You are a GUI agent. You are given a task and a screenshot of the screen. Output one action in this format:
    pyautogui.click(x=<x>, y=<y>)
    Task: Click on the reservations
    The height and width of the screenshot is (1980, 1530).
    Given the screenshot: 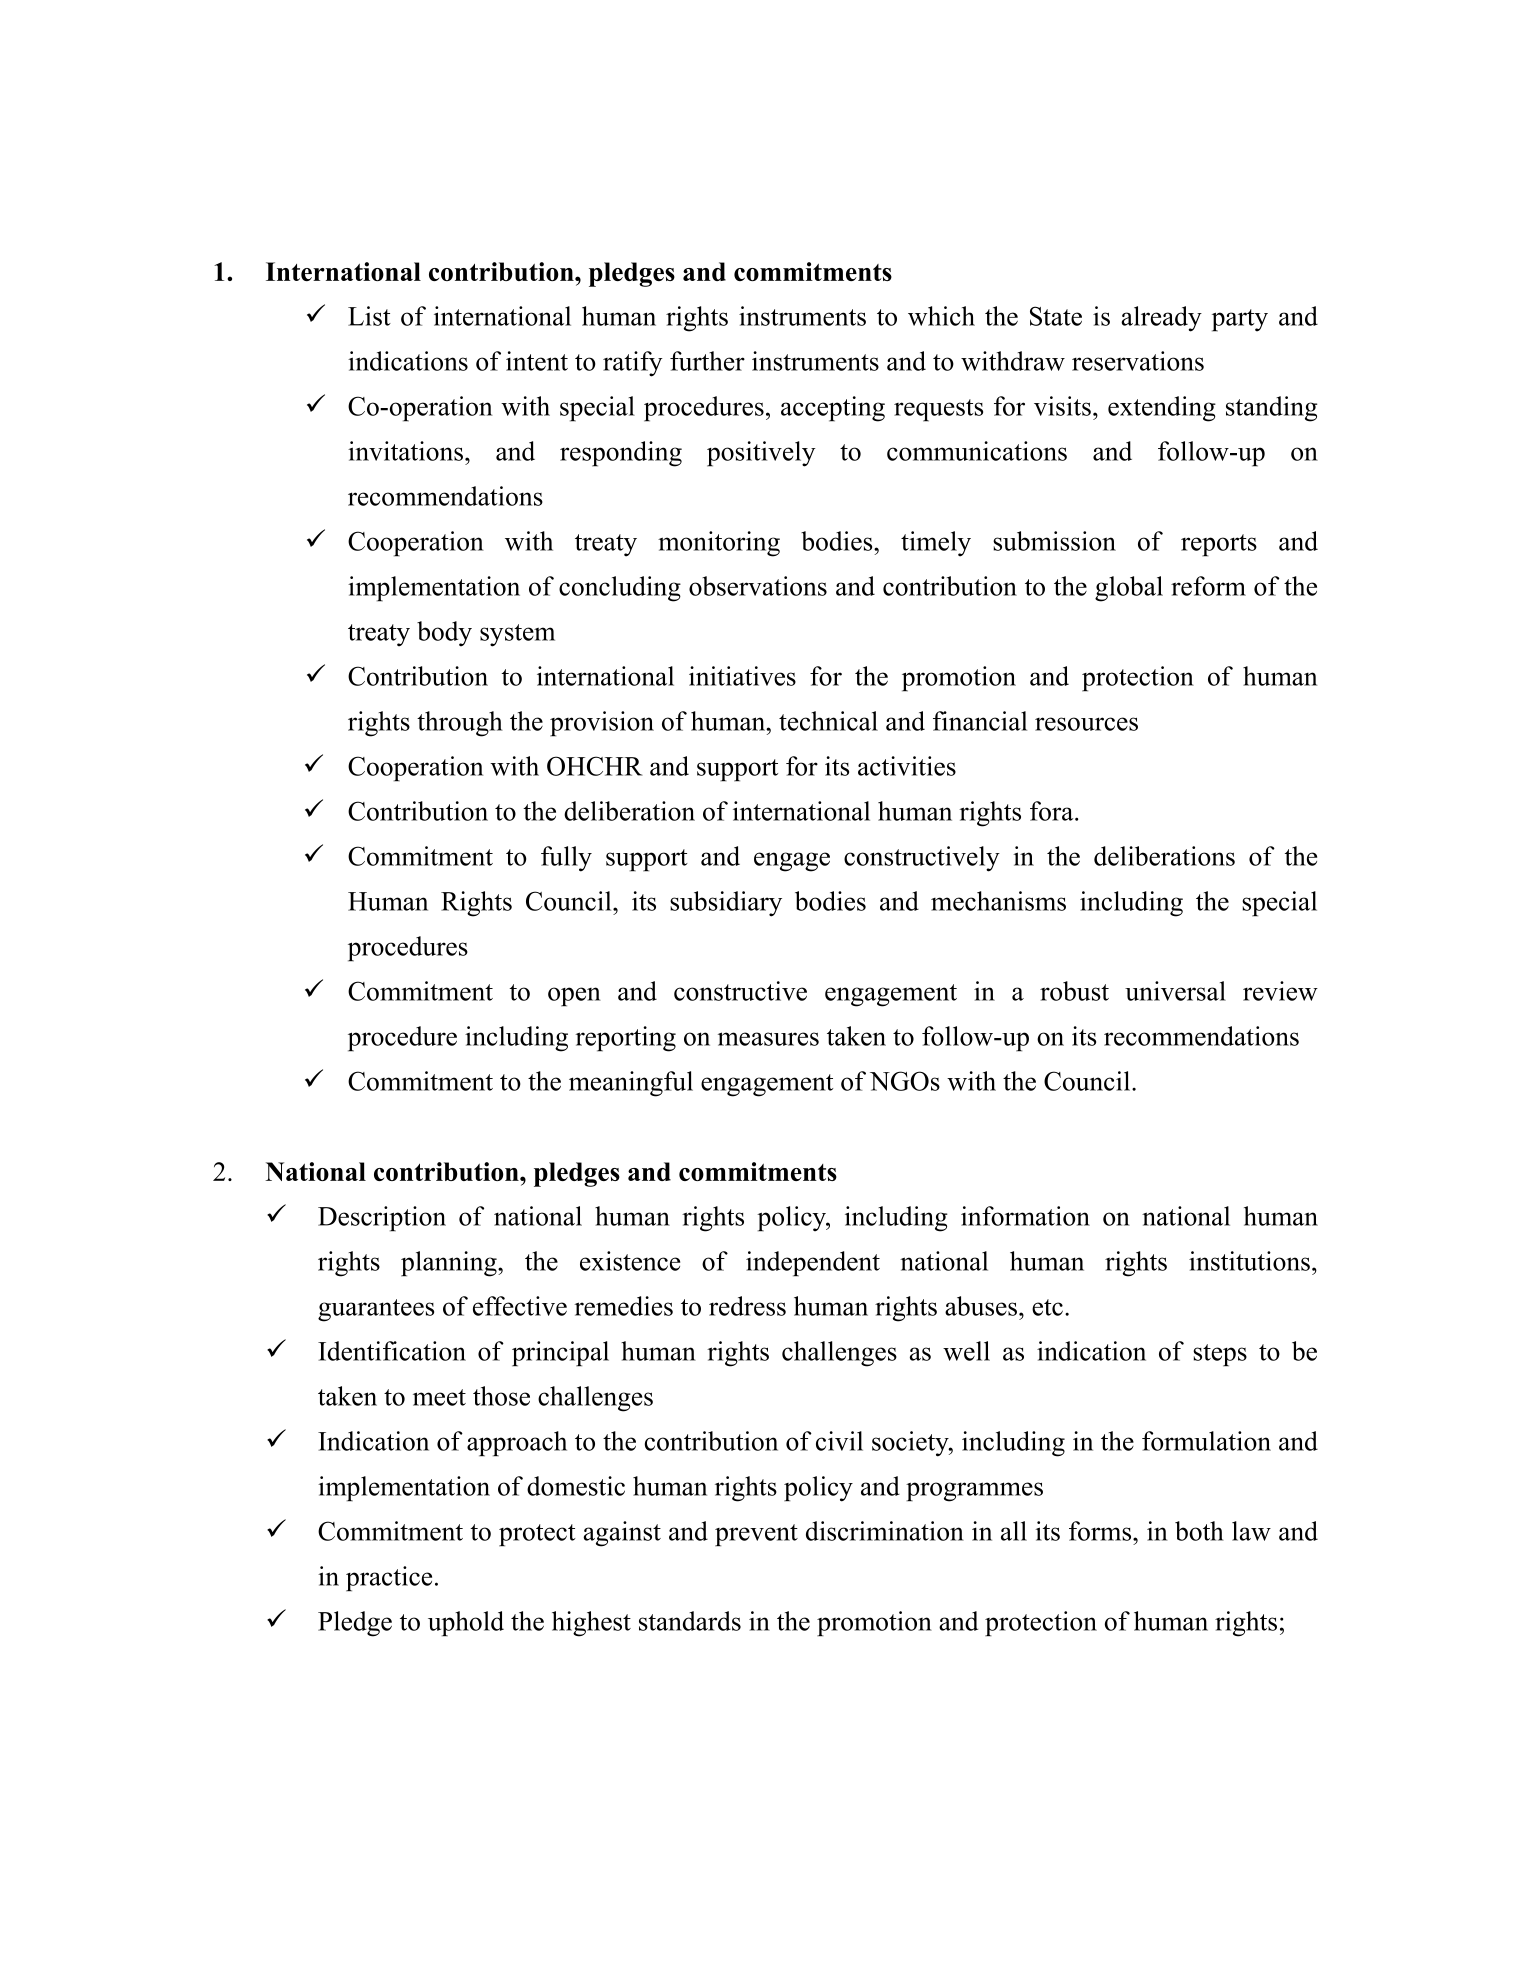 What is the action you would take?
    pyautogui.click(x=1138, y=361)
